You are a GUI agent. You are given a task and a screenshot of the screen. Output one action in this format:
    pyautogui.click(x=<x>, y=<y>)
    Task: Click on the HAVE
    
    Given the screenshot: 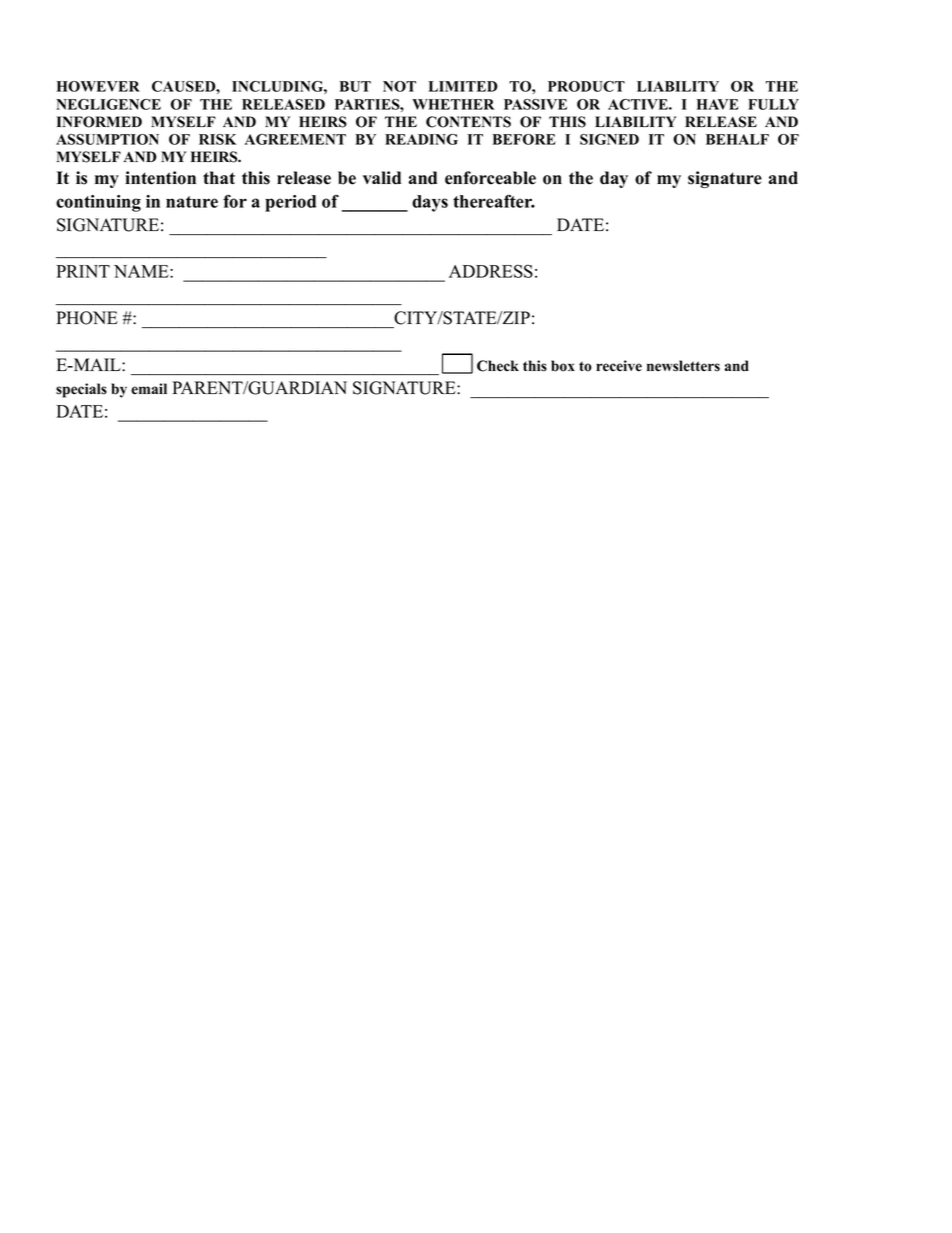 What is the action you would take?
    pyautogui.click(x=718, y=104)
